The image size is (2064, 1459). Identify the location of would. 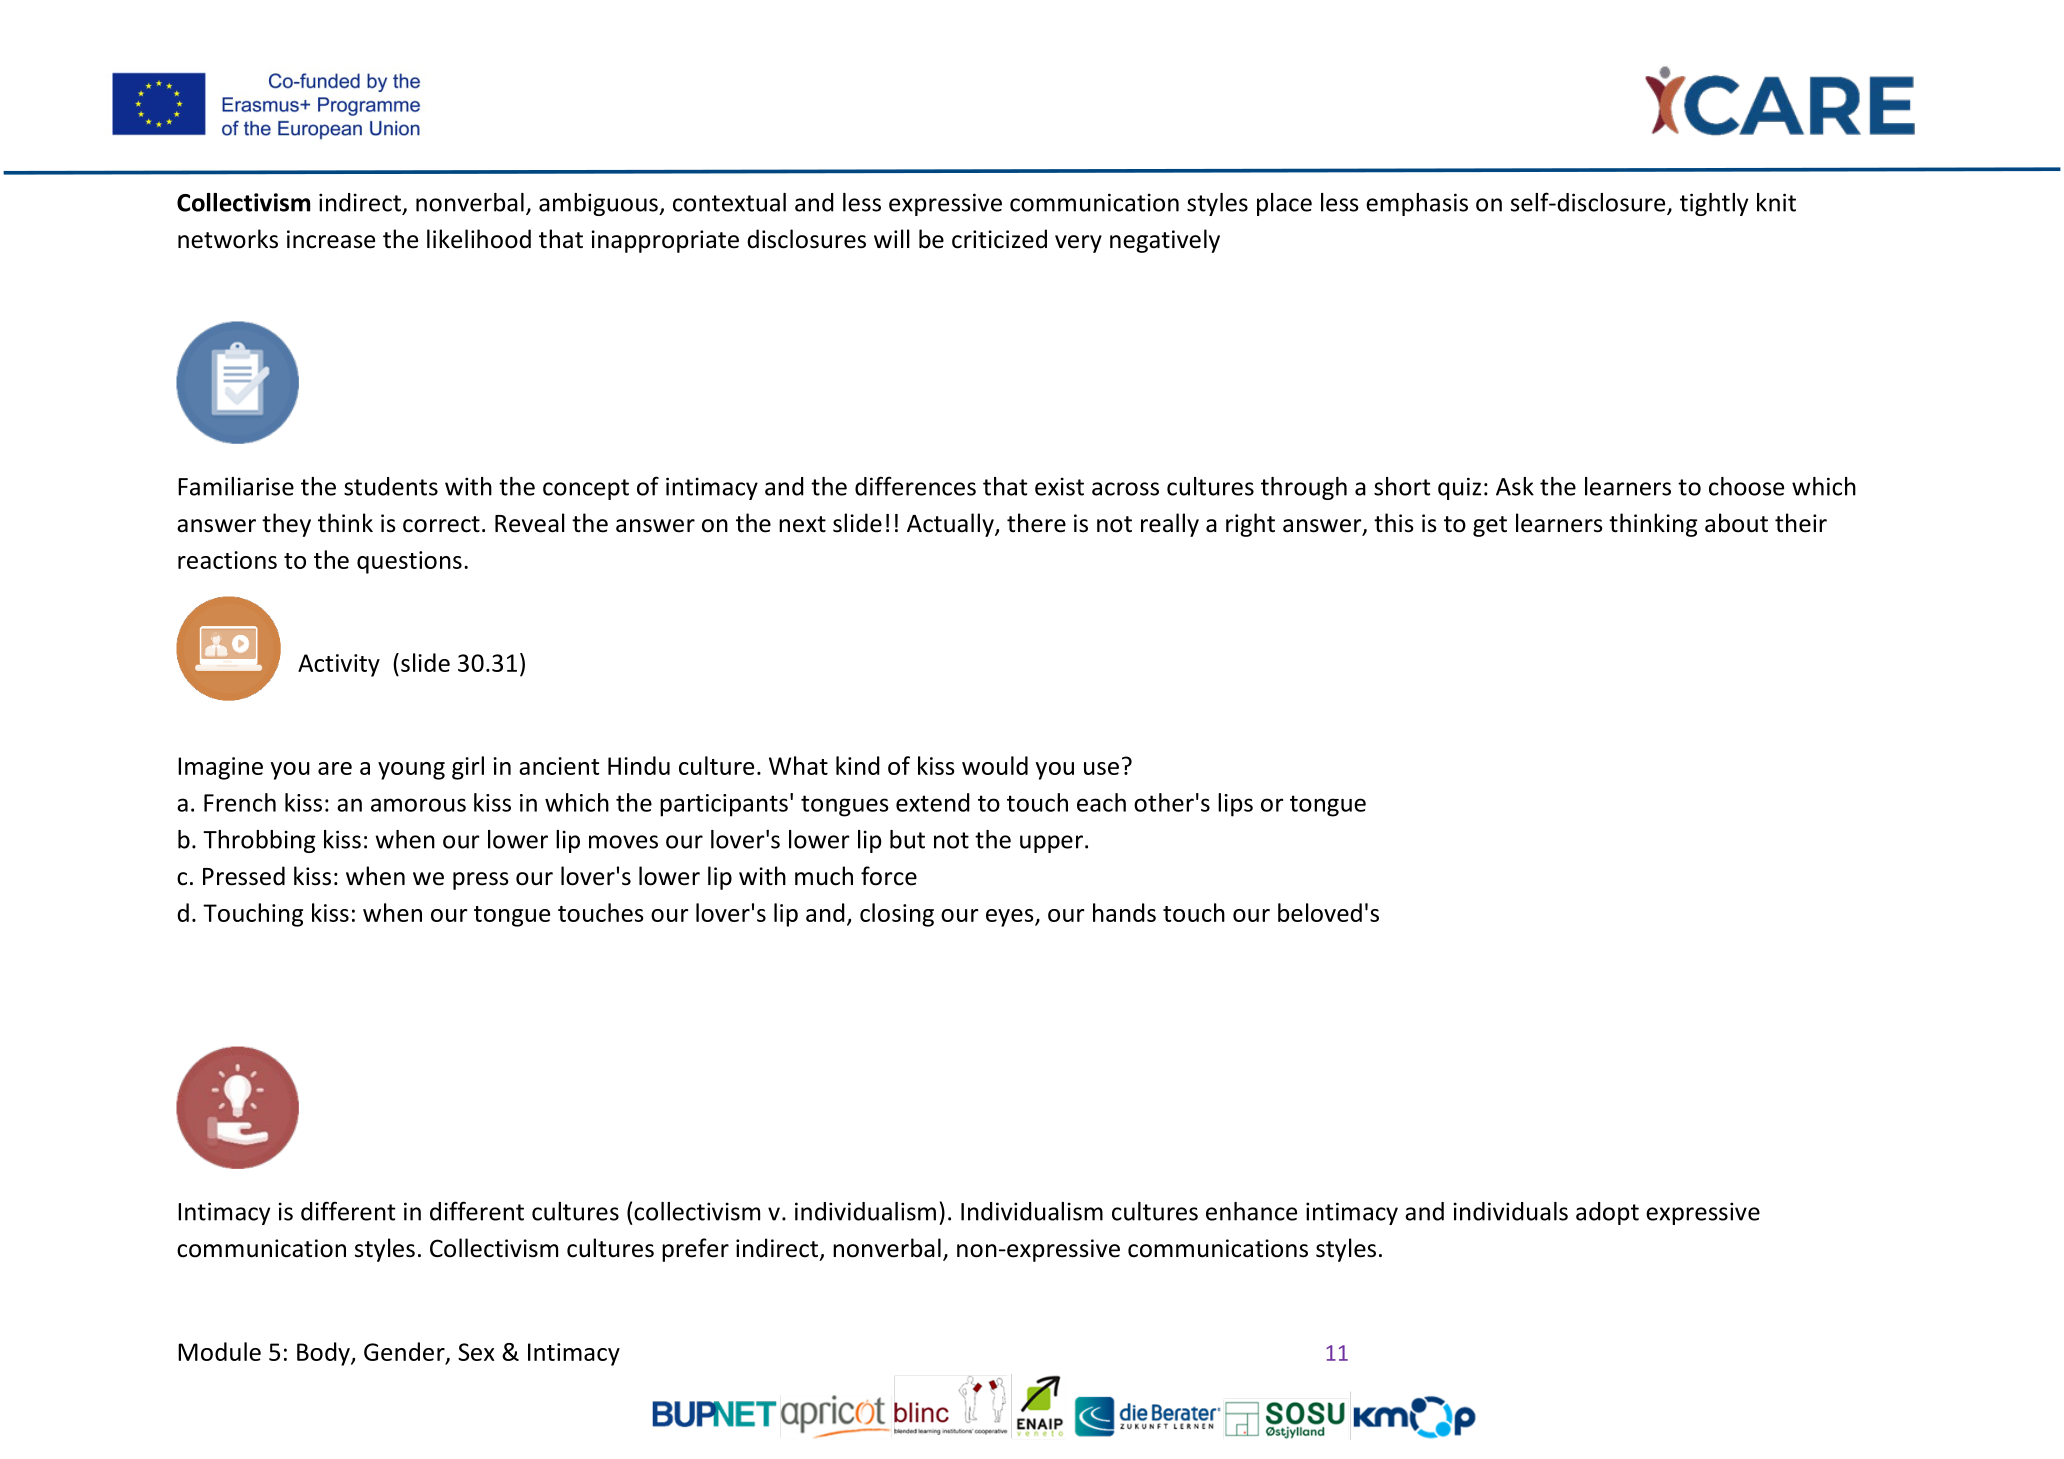
(995, 765).
